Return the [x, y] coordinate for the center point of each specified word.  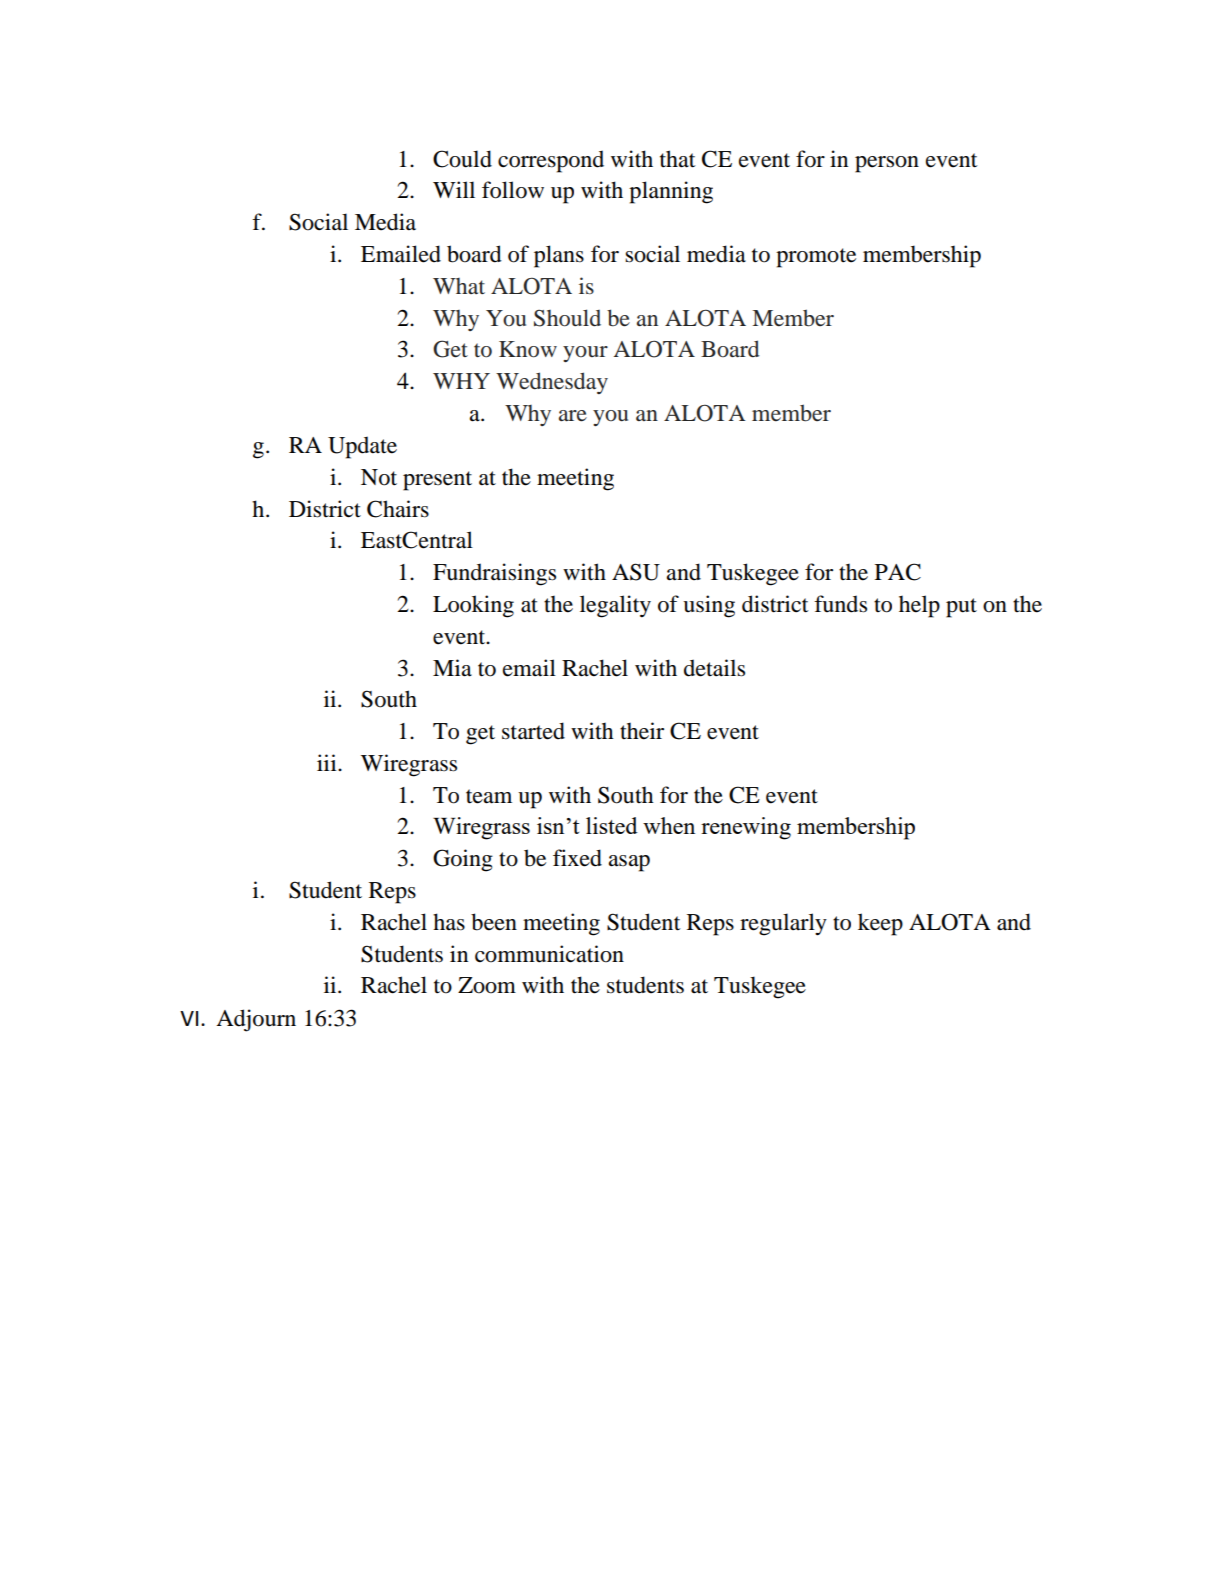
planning [671, 192]
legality [615, 606]
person [887, 164]
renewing [746, 828]
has [449, 922]
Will [454, 189]
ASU [636, 572]
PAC [898, 572]
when [669, 825]
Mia [452, 668]
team [489, 796]
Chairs [398, 509]
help [919, 606]
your [585, 354]
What [459, 286]
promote [816, 258]
